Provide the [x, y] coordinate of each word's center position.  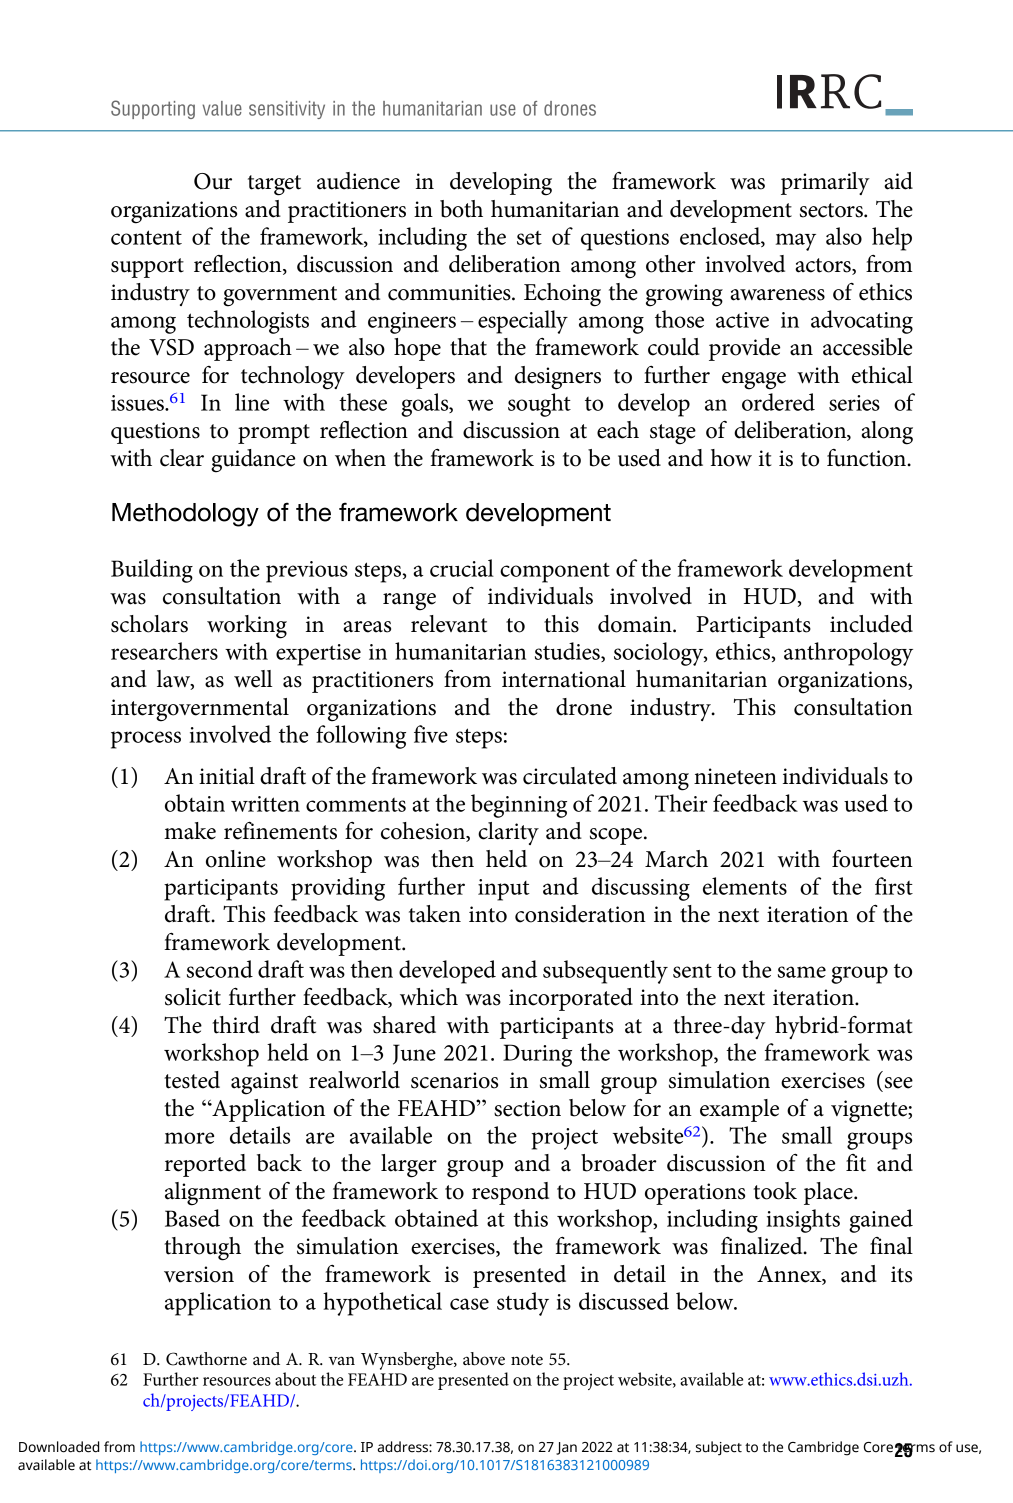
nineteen [735, 776]
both [461, 209]
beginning [519, 806]
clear [182, 458]
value [222, 108]
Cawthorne [206, 1359]
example [739, 1110]
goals [426, 405]
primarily [825, 183]
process [146, 740]
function [867, 458]
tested [192, 1080]
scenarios [454, 1080]
